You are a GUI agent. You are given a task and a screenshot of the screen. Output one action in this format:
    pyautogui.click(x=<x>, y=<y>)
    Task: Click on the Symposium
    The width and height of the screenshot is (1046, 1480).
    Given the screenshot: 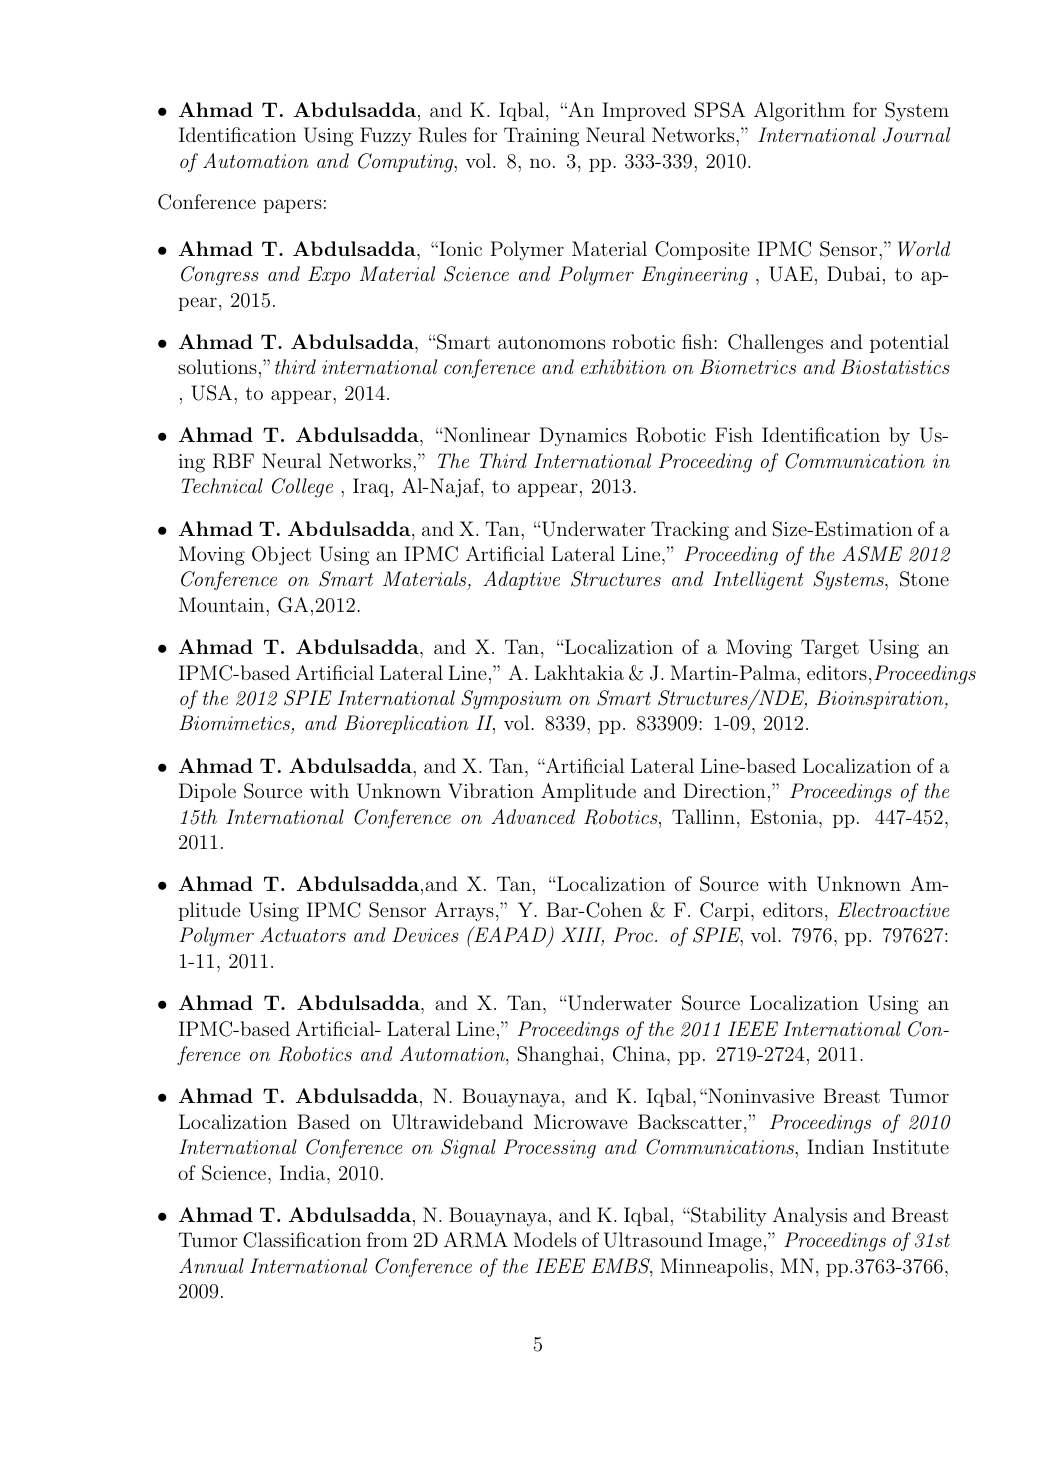 What is the action you would take?
    pyautogui.click(x=511, y=700)
